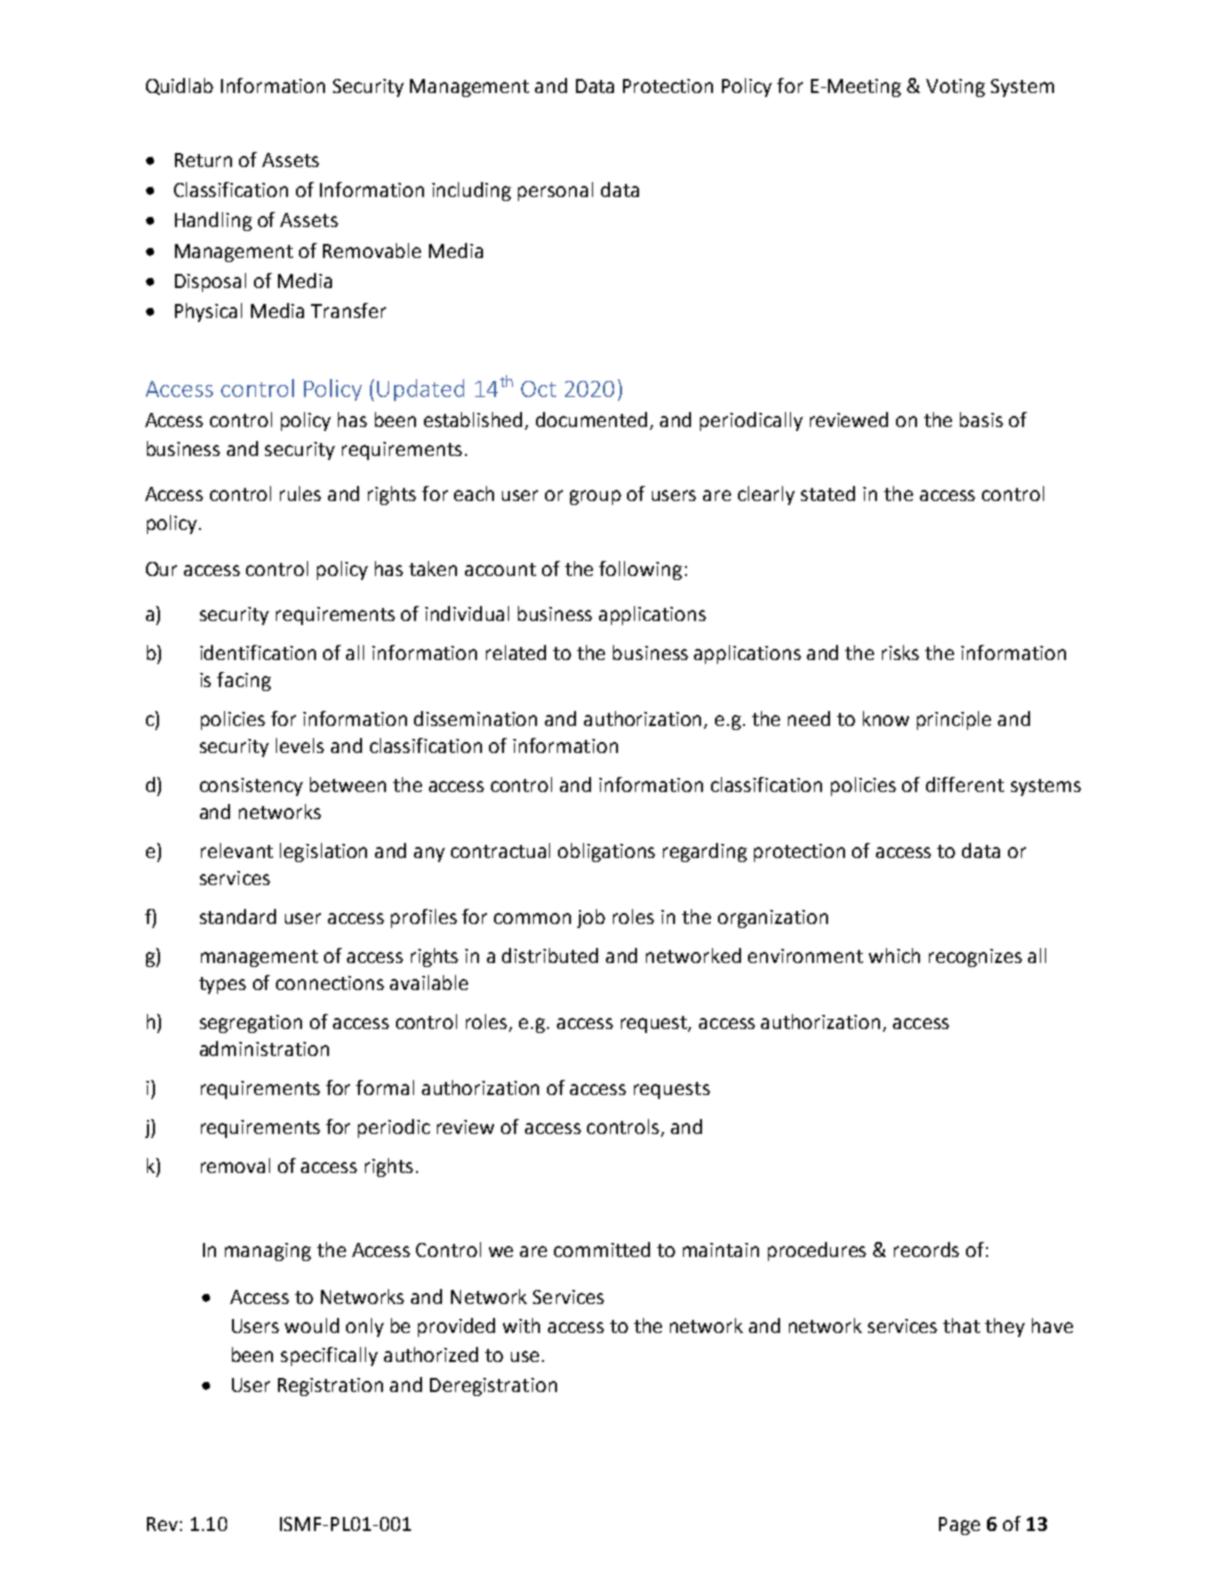 The image size is (1229, 1591). I want to click on Voting, so click(955, 88).
